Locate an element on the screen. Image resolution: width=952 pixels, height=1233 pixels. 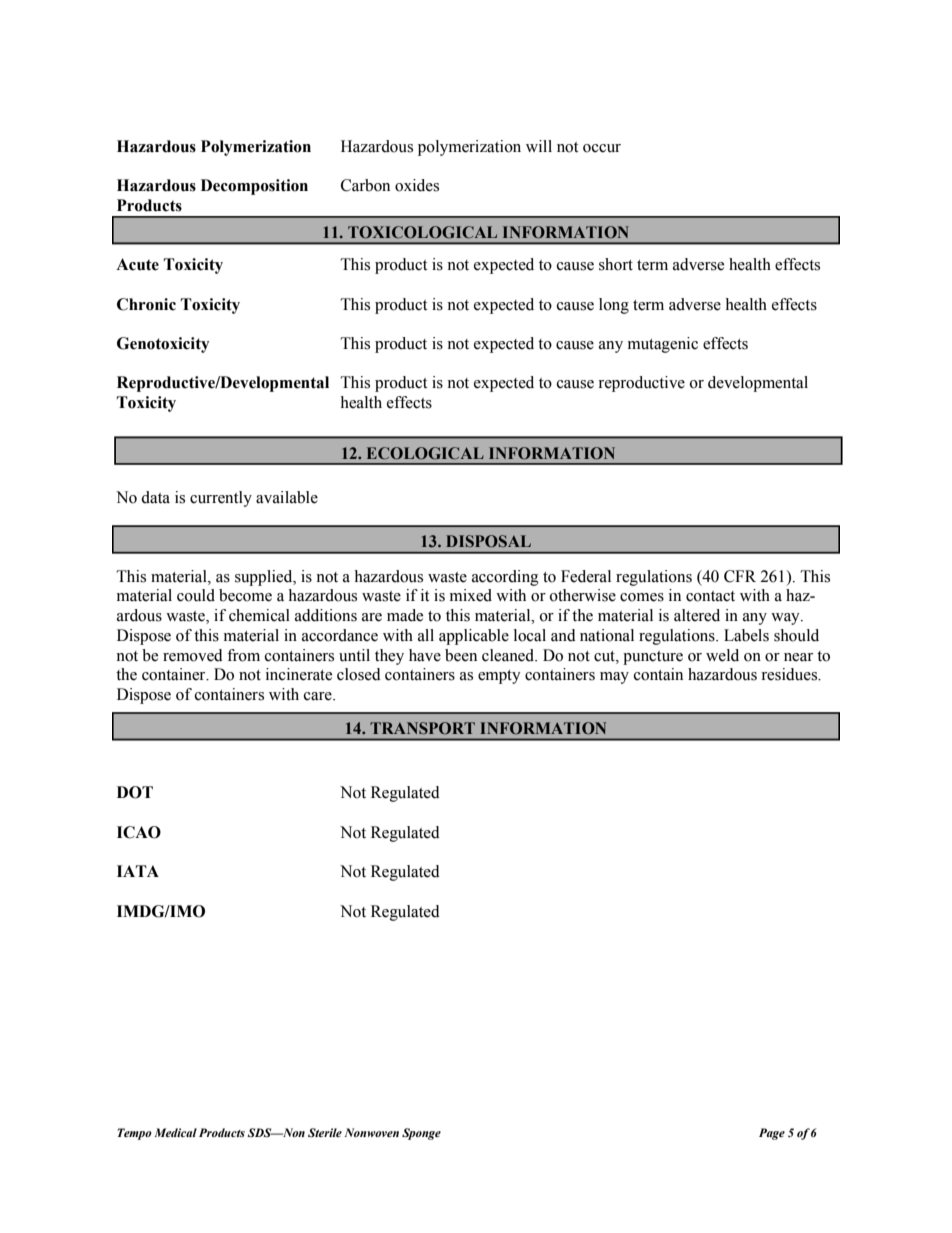
oxides is located at coordinates (417, 185).
